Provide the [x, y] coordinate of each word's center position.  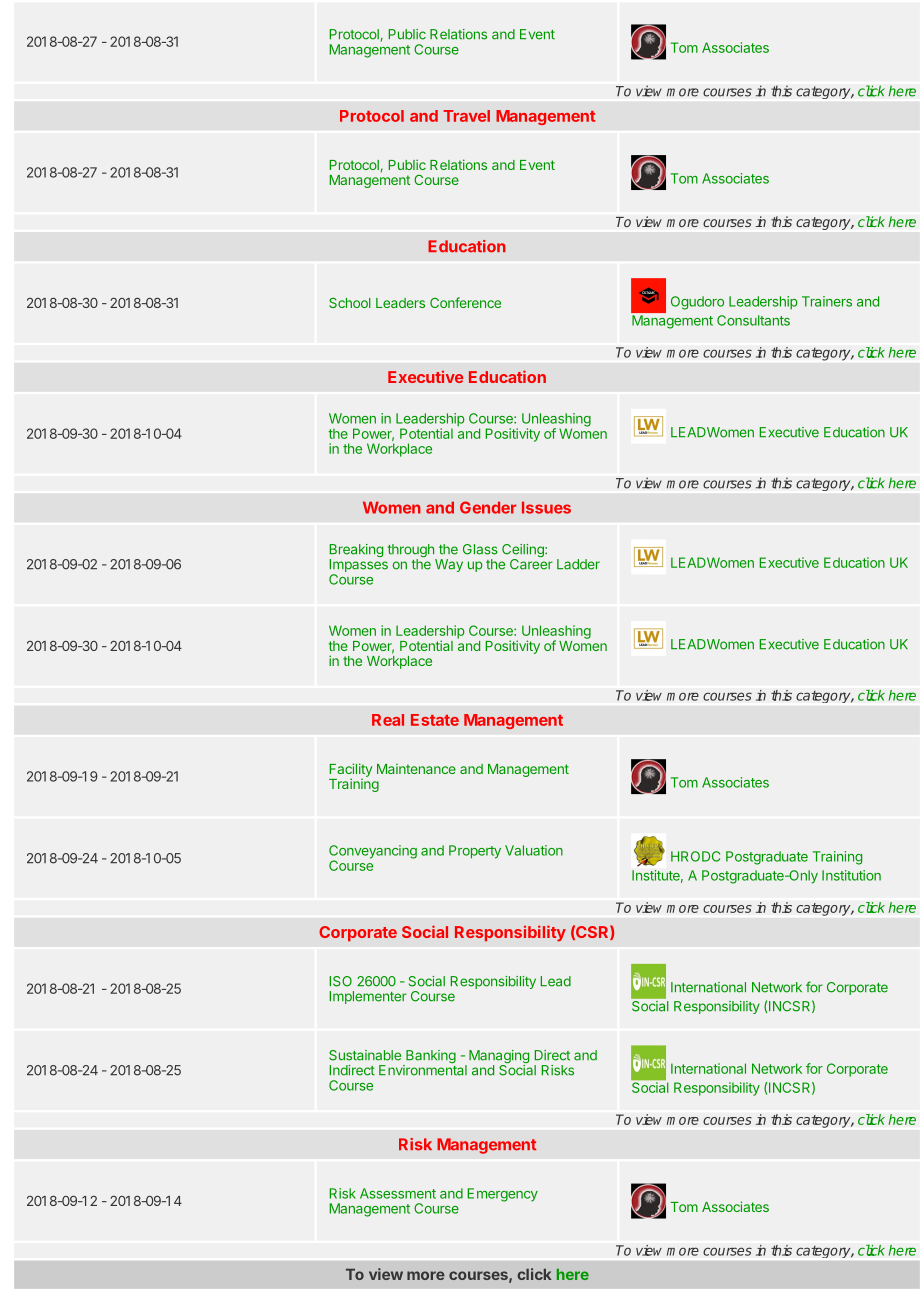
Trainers [827, 301]
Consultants [753, 320]
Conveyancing [373, 853]
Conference [465, 302]
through [412, 552]
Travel [466, 116]
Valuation [534, 850]
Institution [851, 875]
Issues [546, 507]
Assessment [398, 1193]
